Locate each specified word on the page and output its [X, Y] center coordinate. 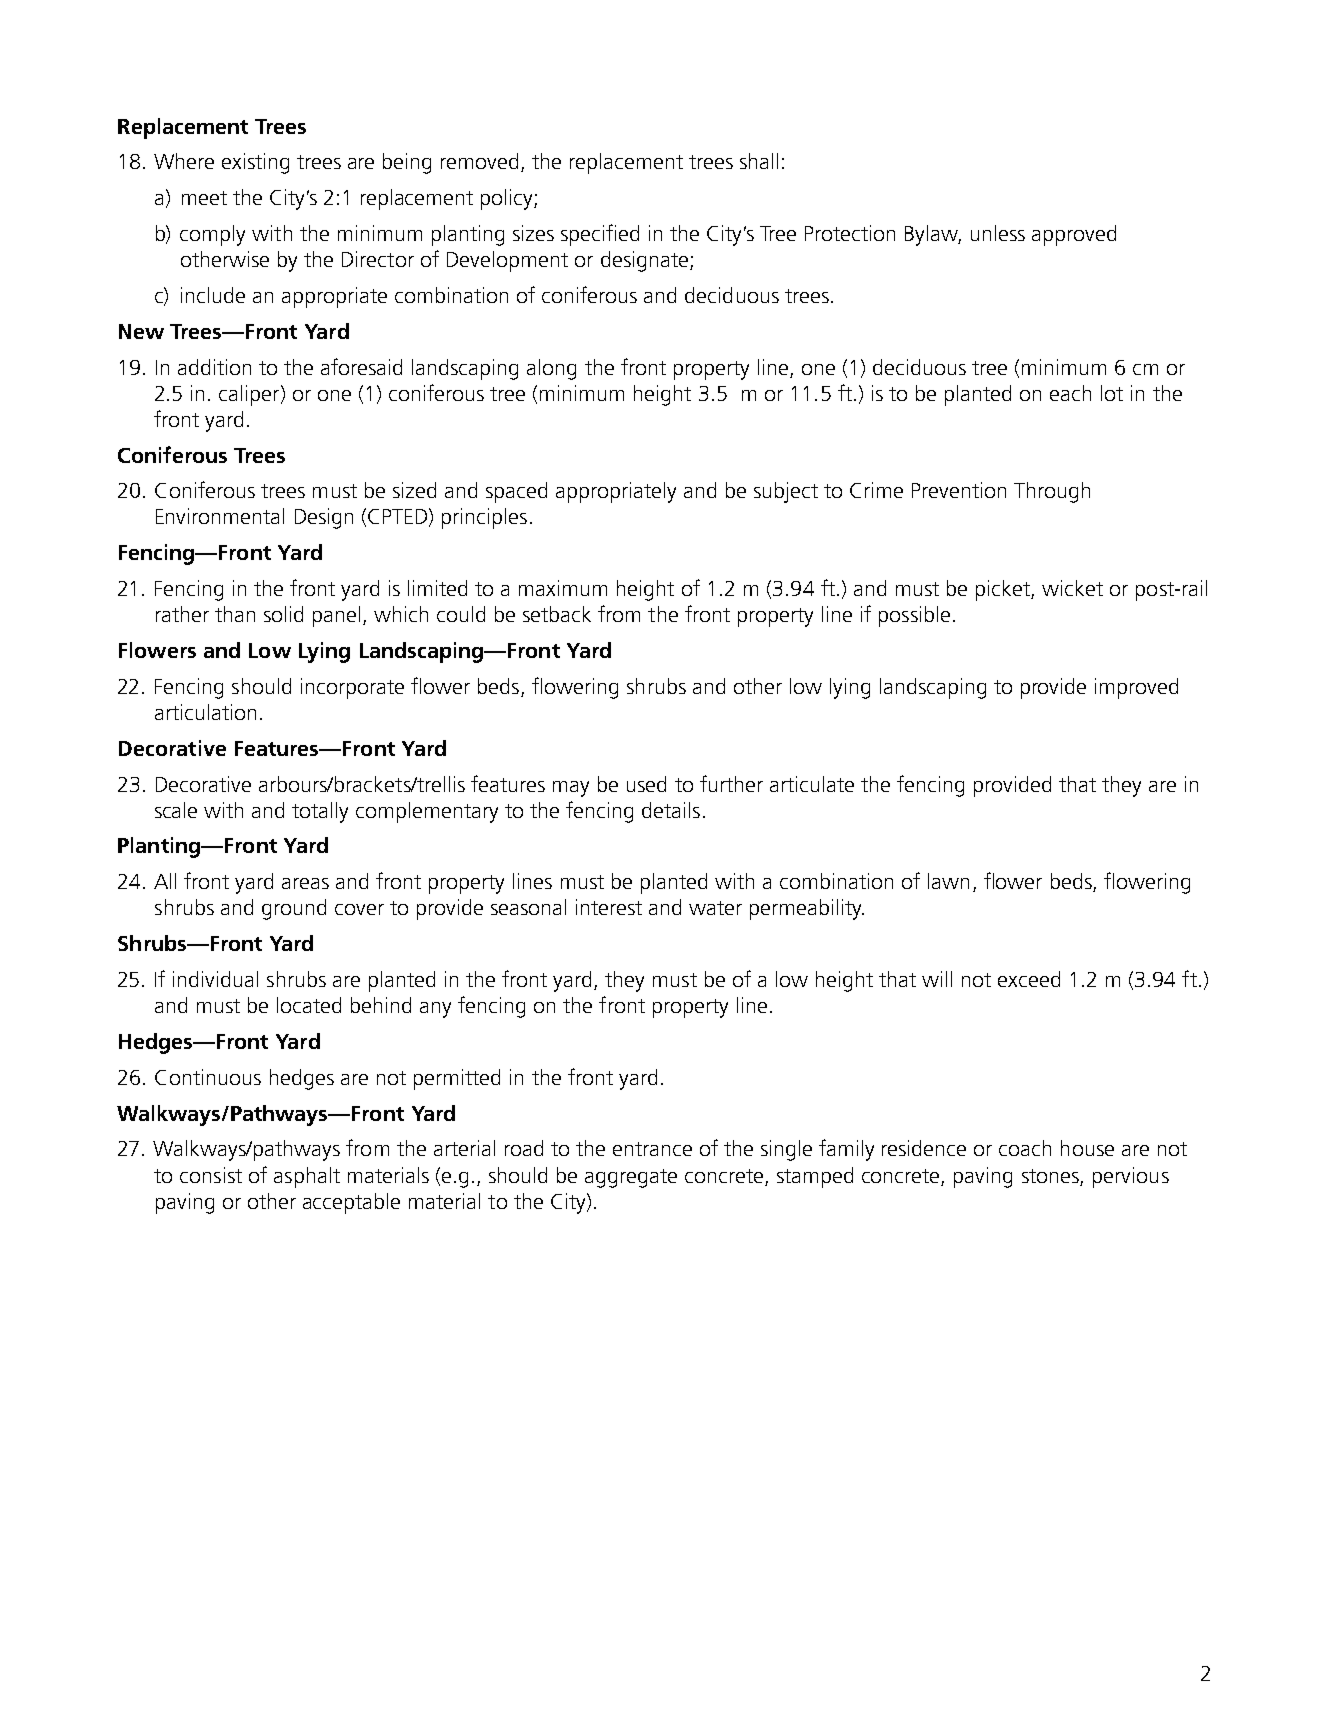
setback [557, 614]
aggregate [631, 1178]
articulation [205, 712]
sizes [533, 233]
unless [998, 233]
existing [255, 163]
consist [211, 1175]
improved [1136, 688]
